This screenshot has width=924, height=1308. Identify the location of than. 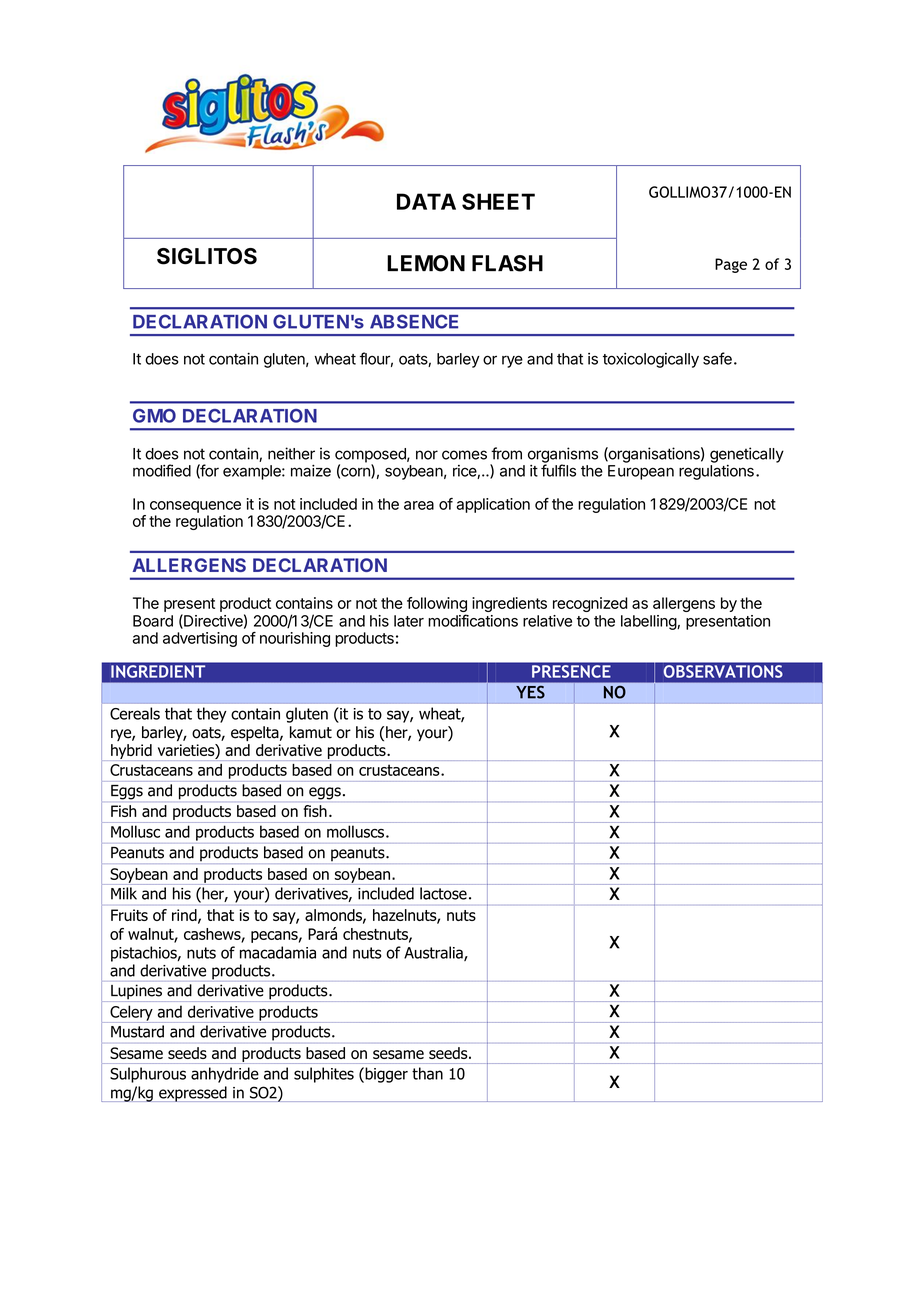
(427, 1073).
